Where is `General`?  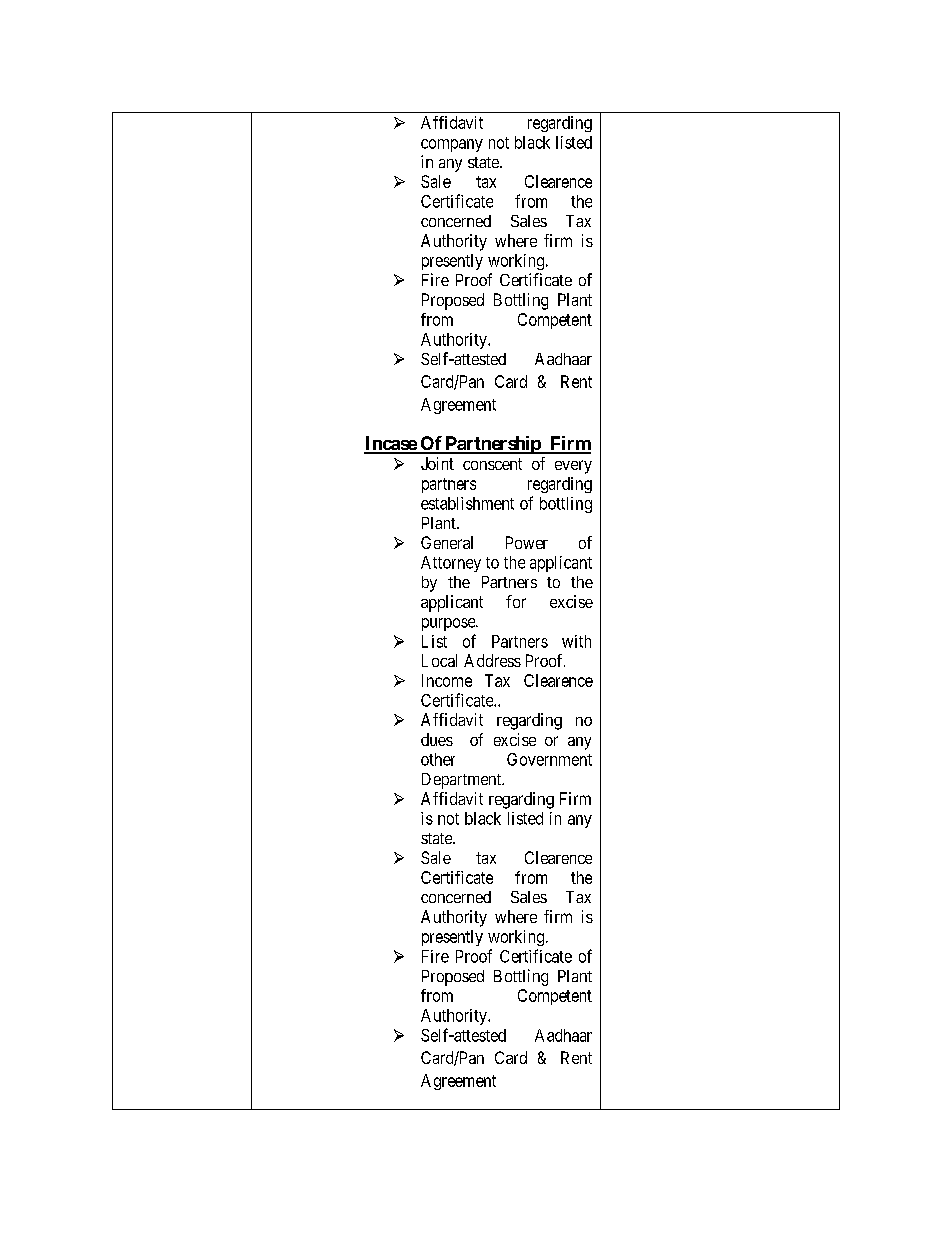 General is located at coordinates (447, 542).
